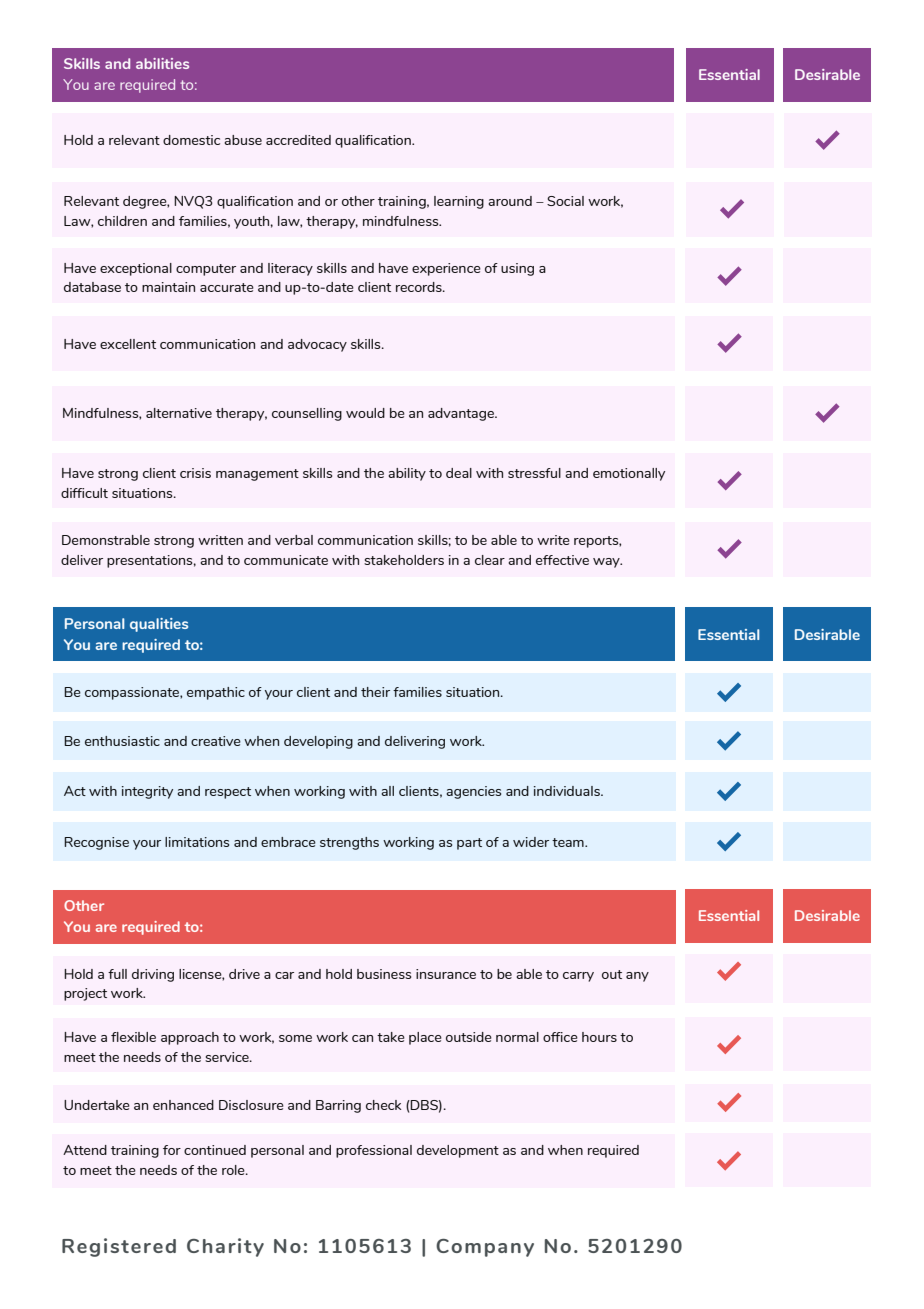 This image has height=1309, width=924. Describe the element at coordinates (298, 140) in the image. I see `accredited` at that location.
